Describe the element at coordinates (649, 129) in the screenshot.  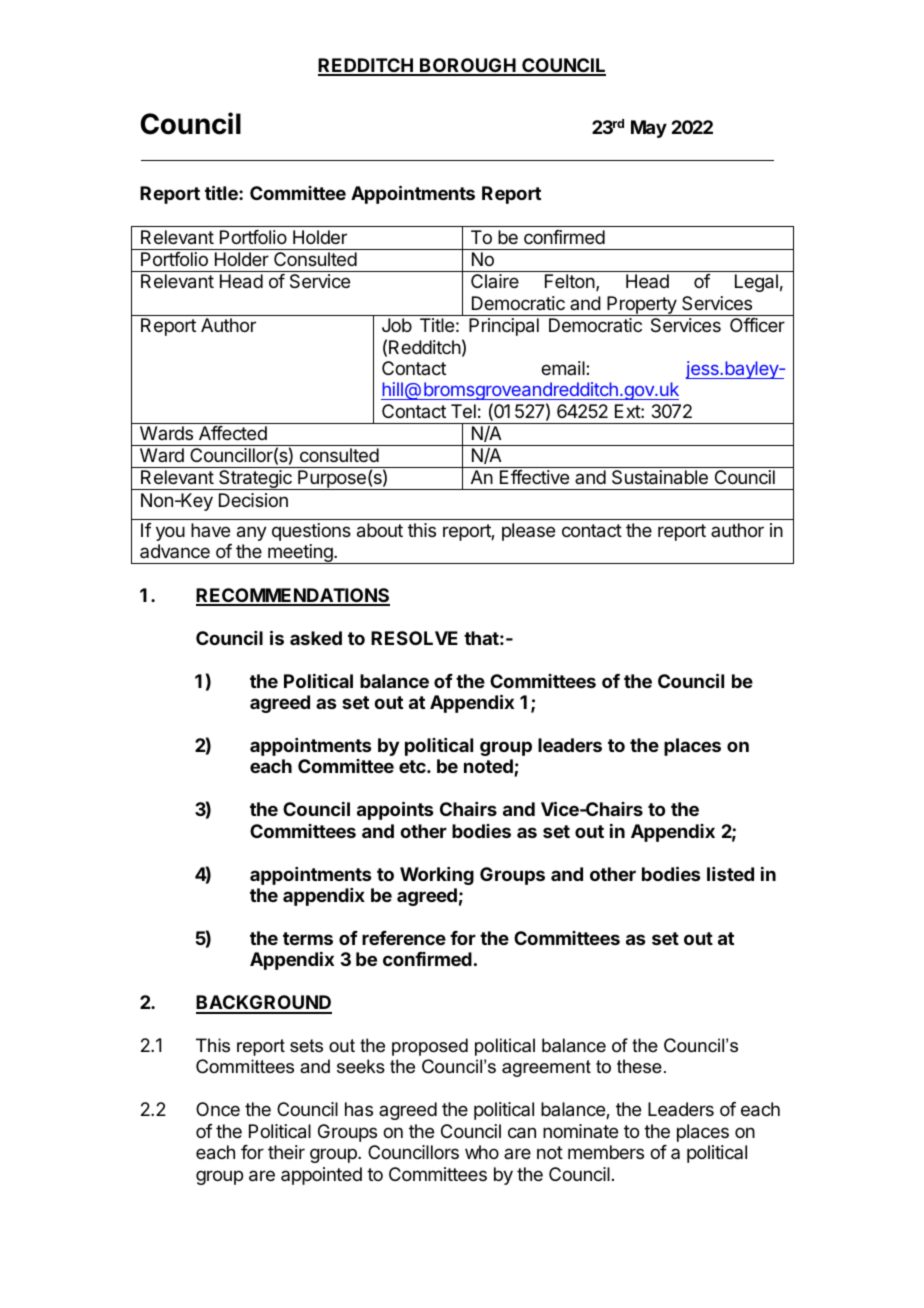
I see `May` at that location.
